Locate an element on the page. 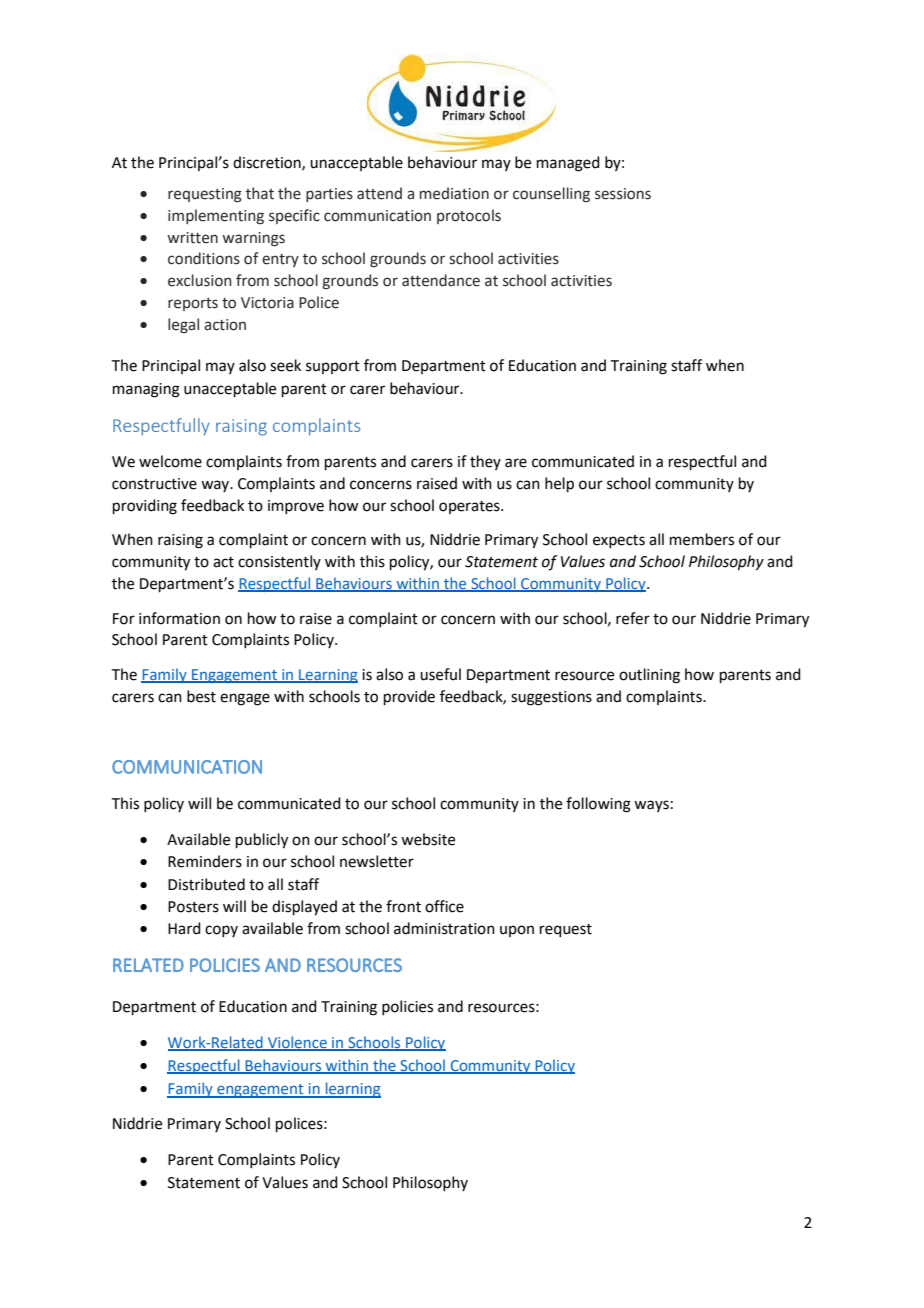 Image resolution: width=924 pixels, height=1308 pixels. best is located at coordinates (201, 696).
